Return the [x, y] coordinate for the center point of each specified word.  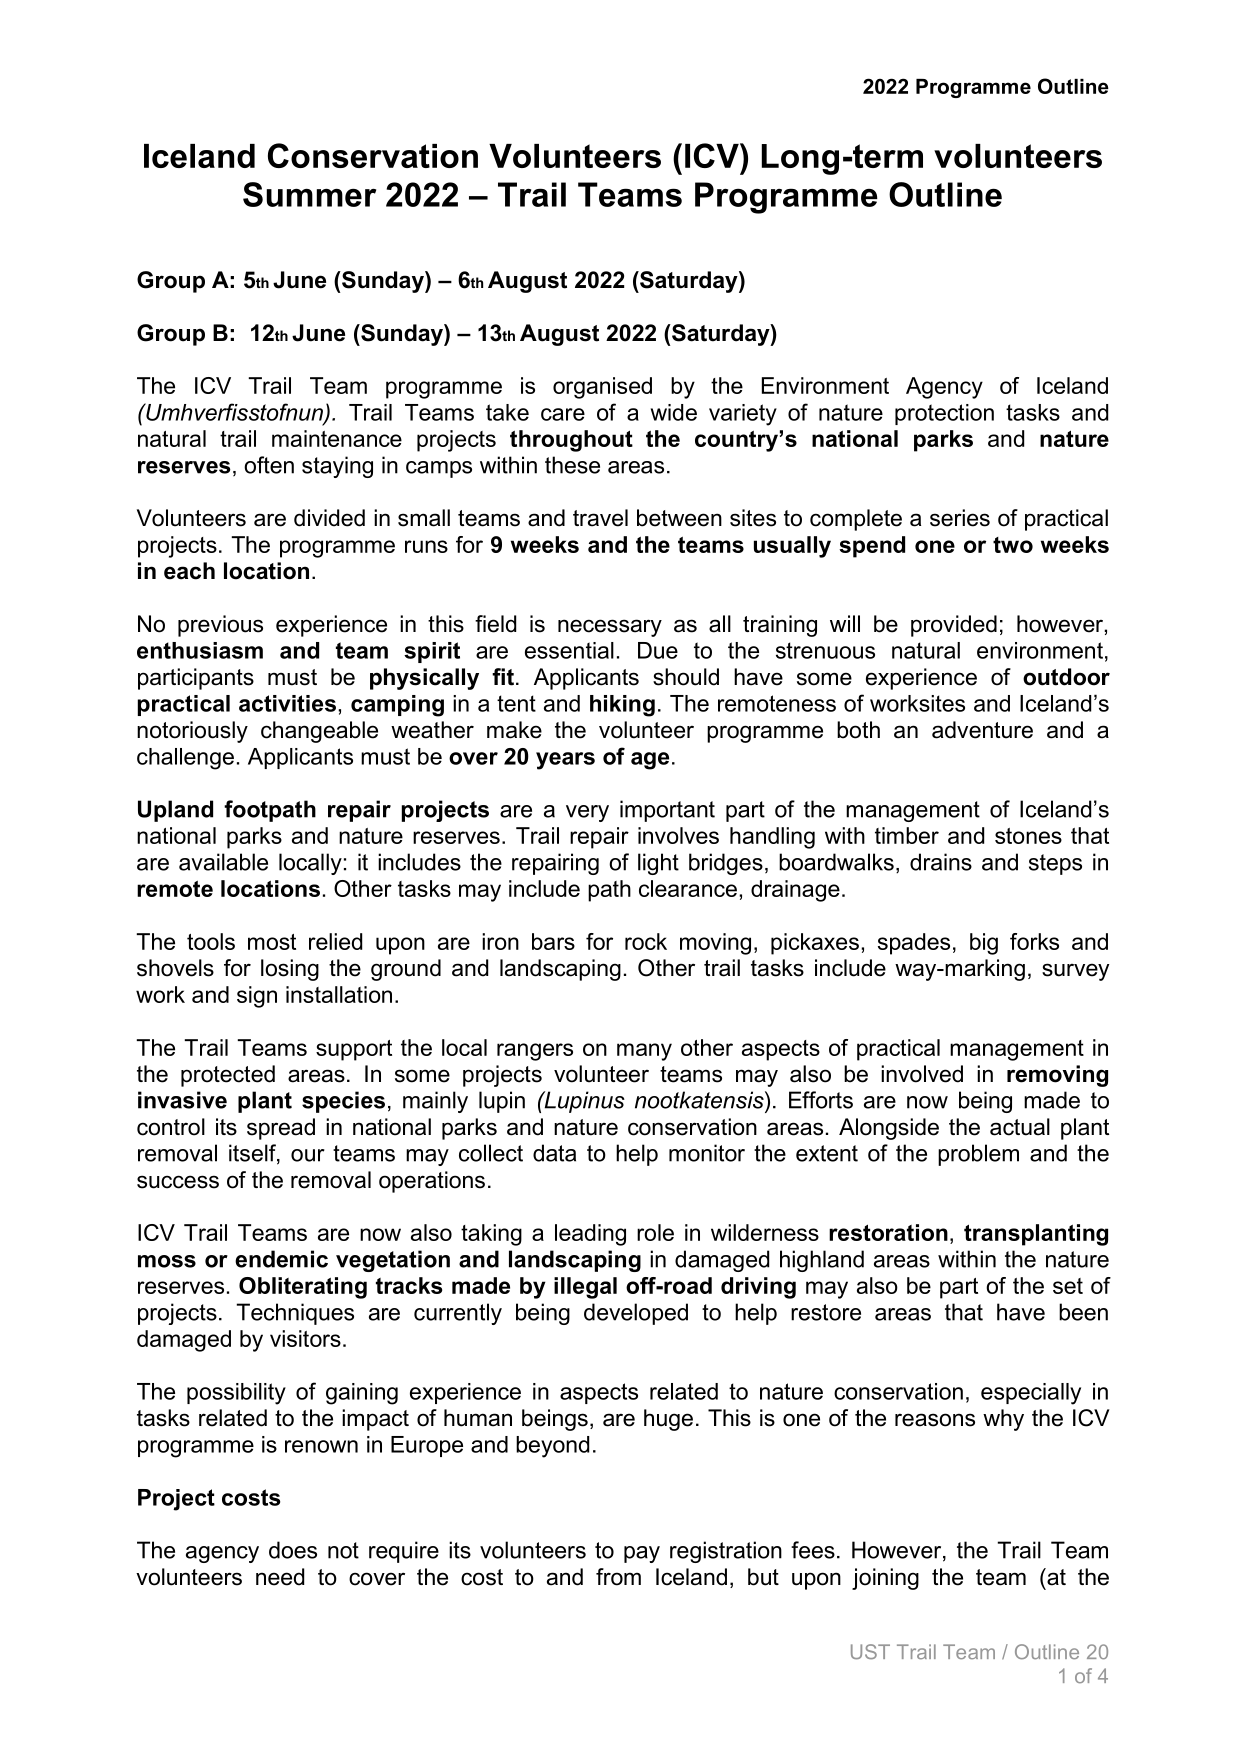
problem [978, 1155]
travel [600, 518]
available [223, 862]
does [293, 1550]
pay [642, 1554]
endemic [281, 1259]
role [655, 1232]
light [658, 864]
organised [602, 388]
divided [329, 518]
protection [944, 414]
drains [941, 862]
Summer [309, 194]
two [1013, 545]
